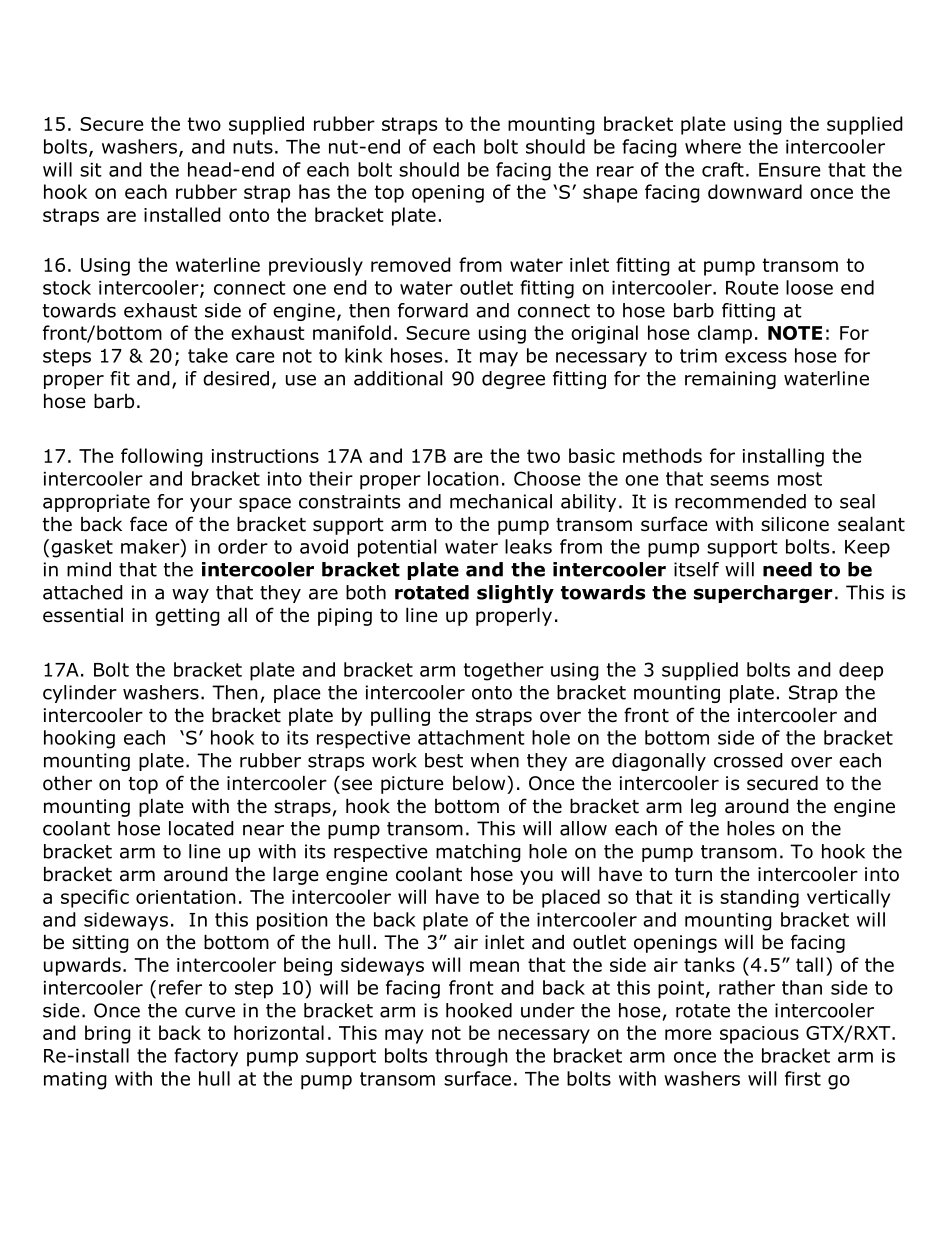 This page has width=952, height=1233. Describe the element at coordinates (253, 147) in the page. I see `nuts` at that location.
